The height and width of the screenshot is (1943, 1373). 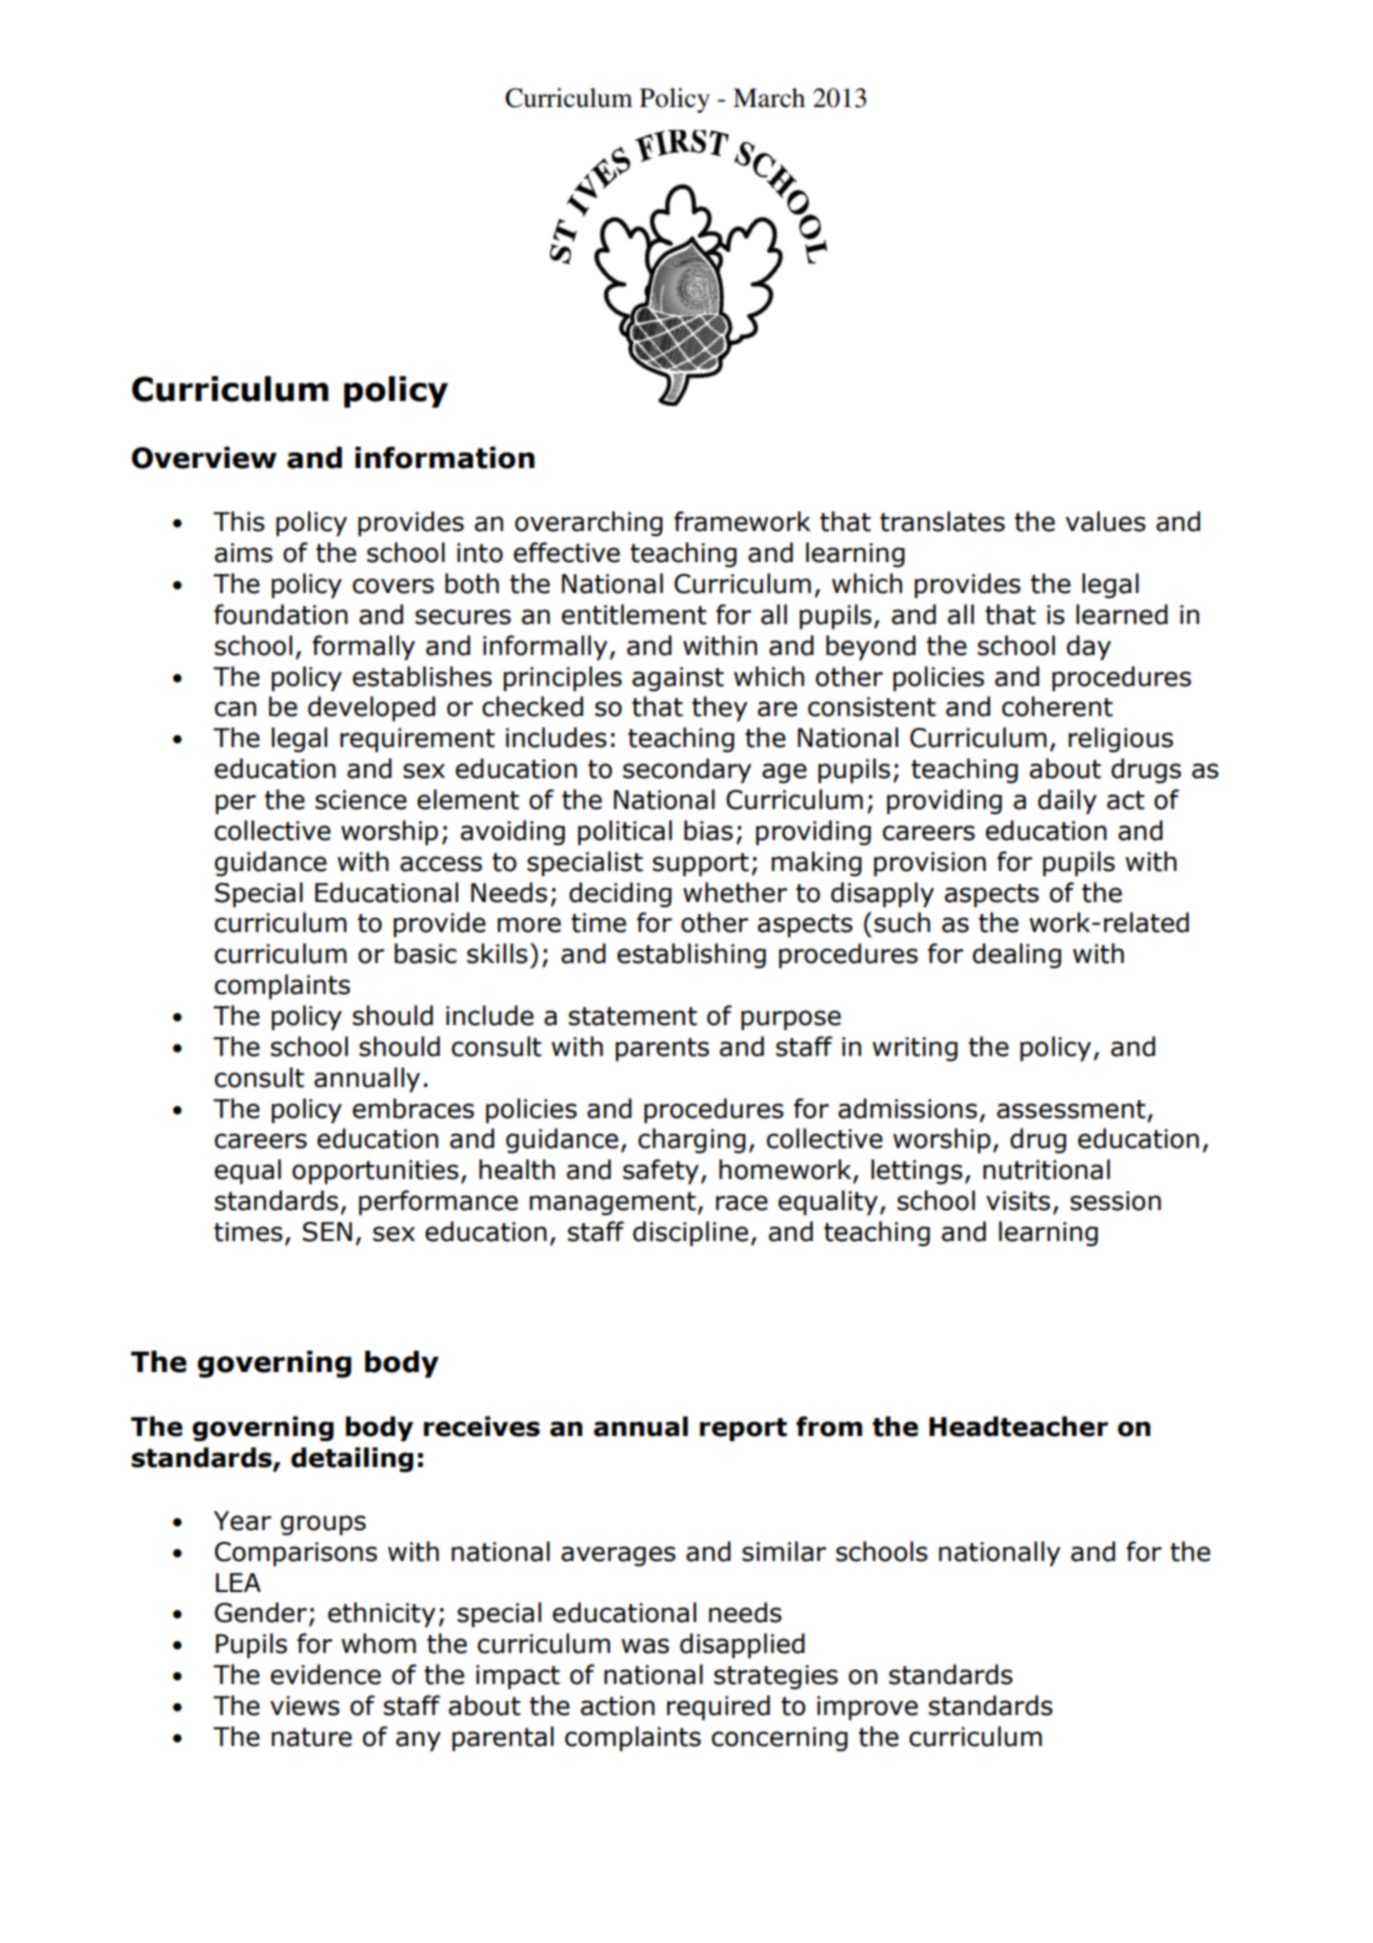 I want to click on SEN, so click(x=327, y=1232).
